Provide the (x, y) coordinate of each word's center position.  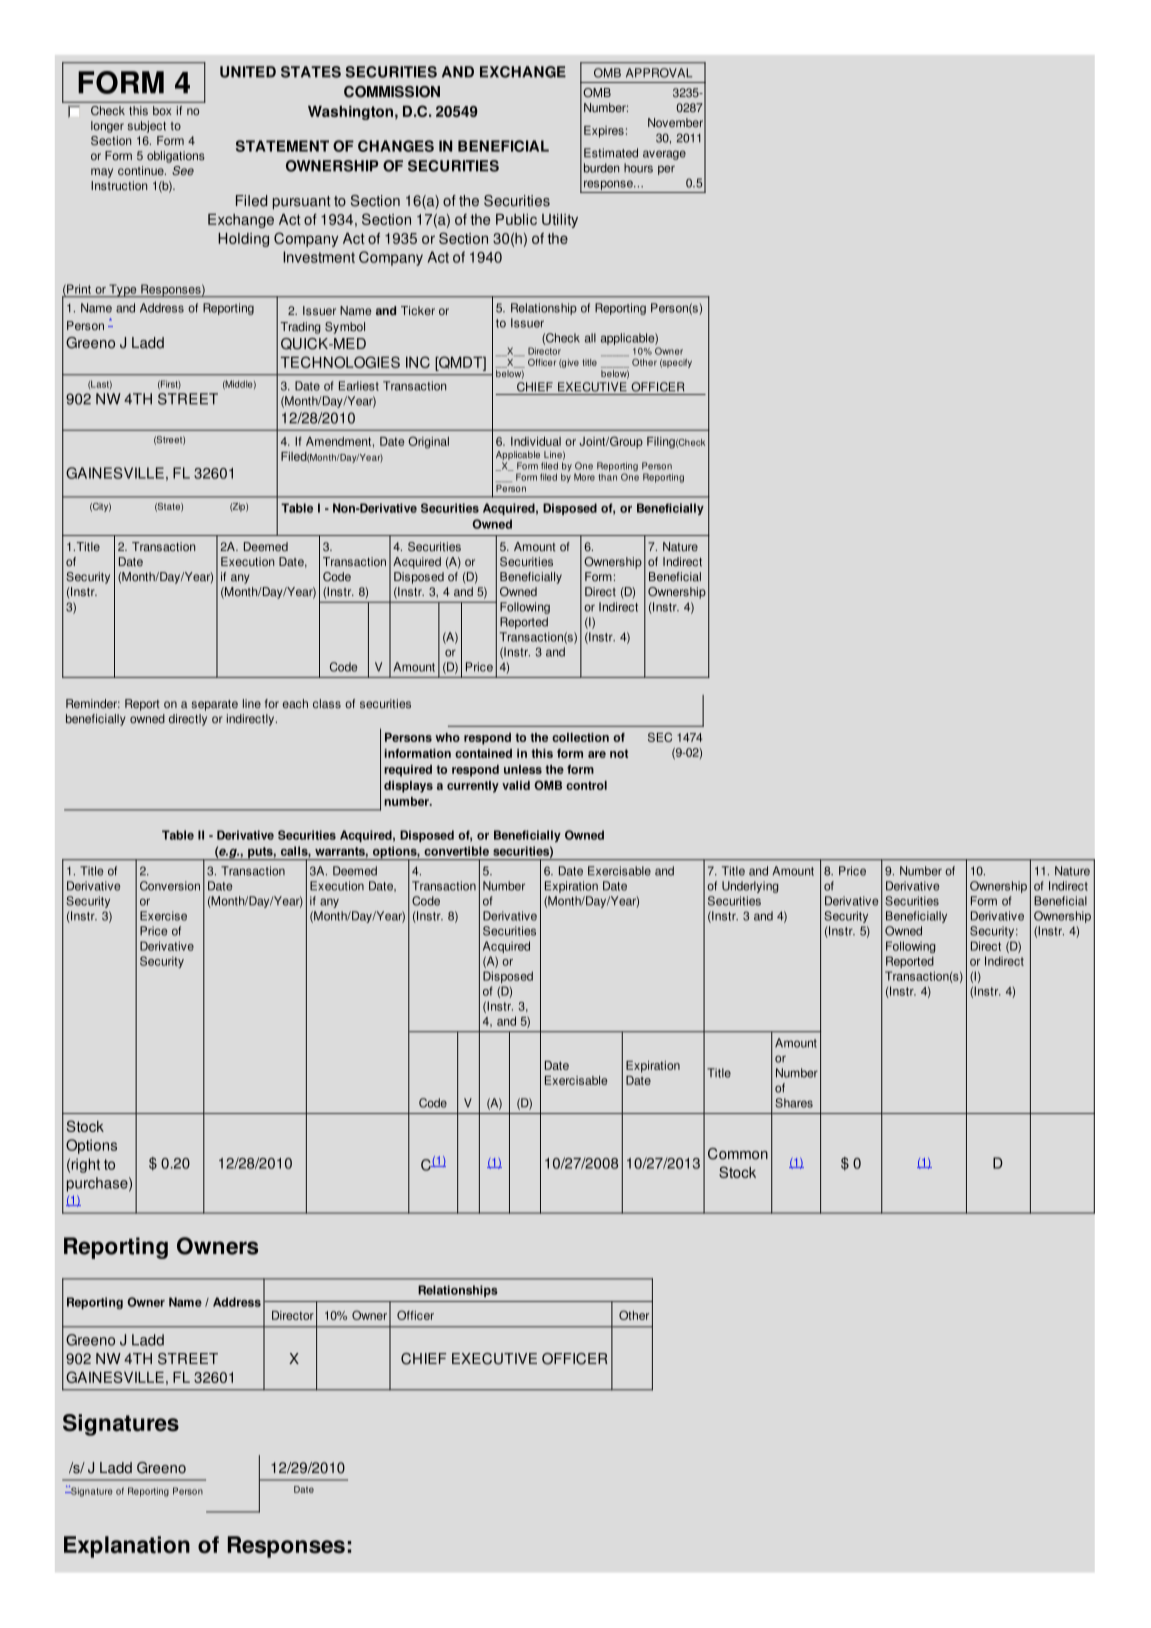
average (664, 155)
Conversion (170, 886)
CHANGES (396, 146)
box (162, 110)
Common (738, 1154)
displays (408, 787)
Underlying (750, 887)
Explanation (127, 1547)
